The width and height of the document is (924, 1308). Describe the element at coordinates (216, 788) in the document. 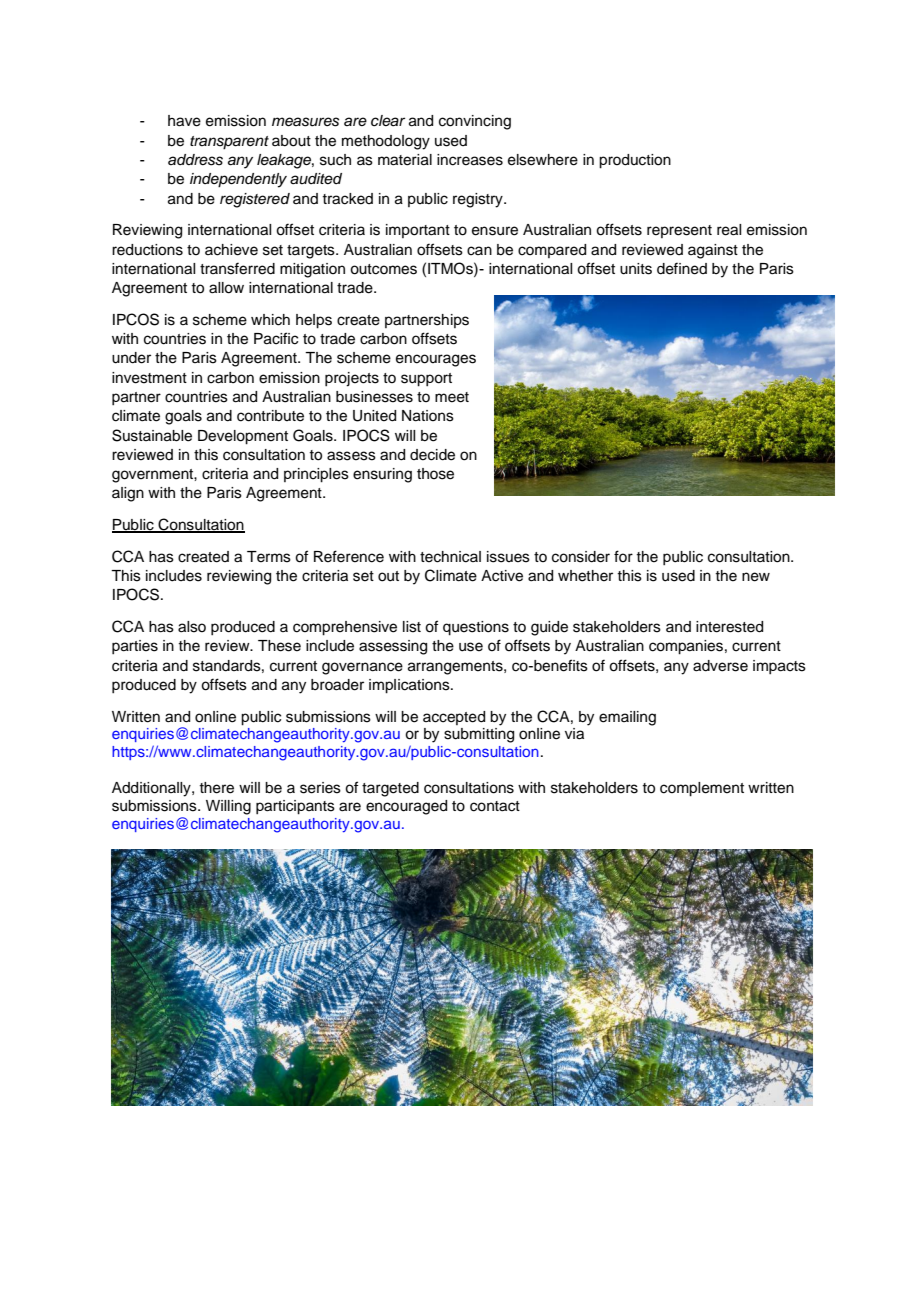

I see `there` at that location.
